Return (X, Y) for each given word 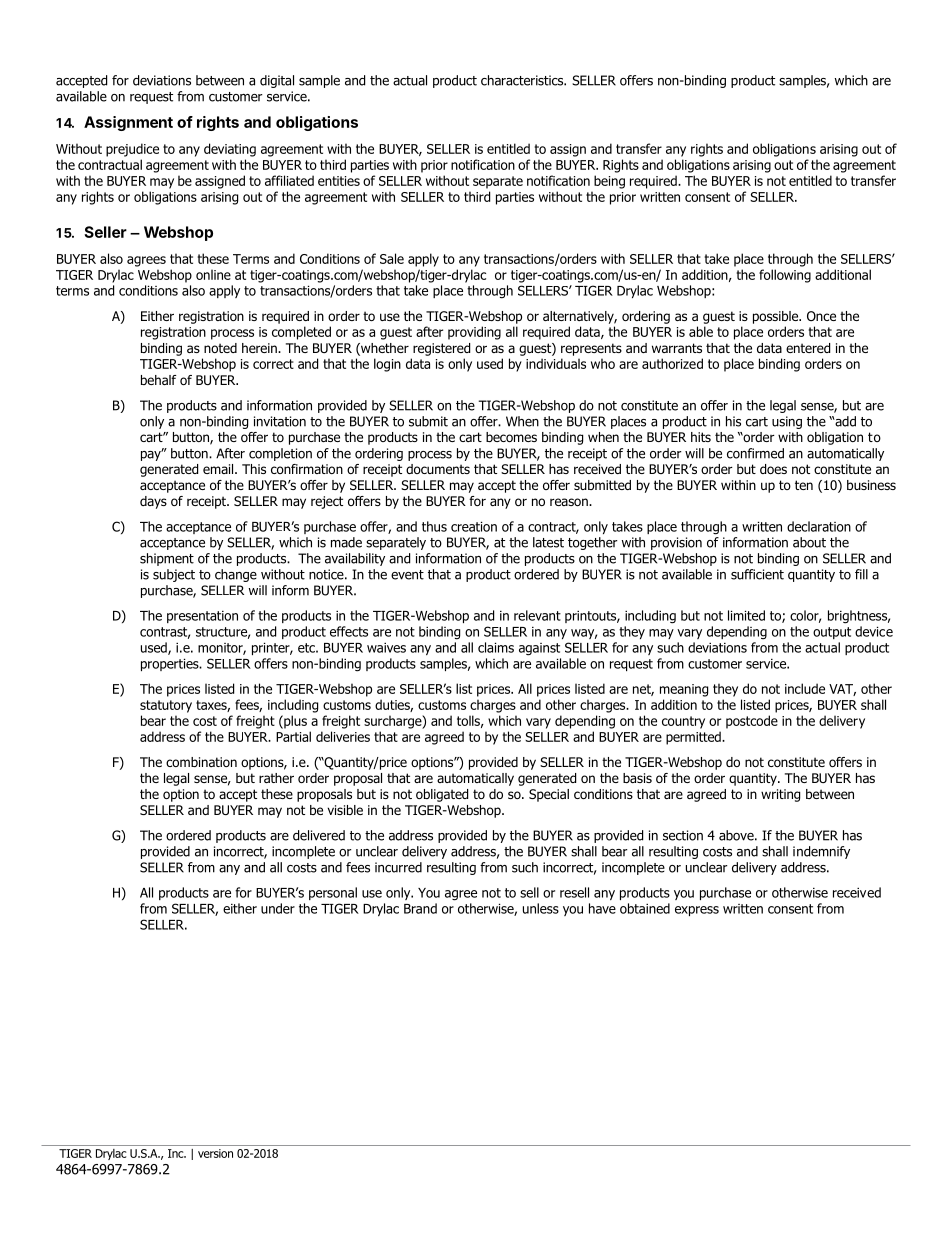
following (785, 276)
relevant (537, 615)
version (215, 1153)
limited (746, 615)
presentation (202, 617)
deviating (230, 150)
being (609, 182)
